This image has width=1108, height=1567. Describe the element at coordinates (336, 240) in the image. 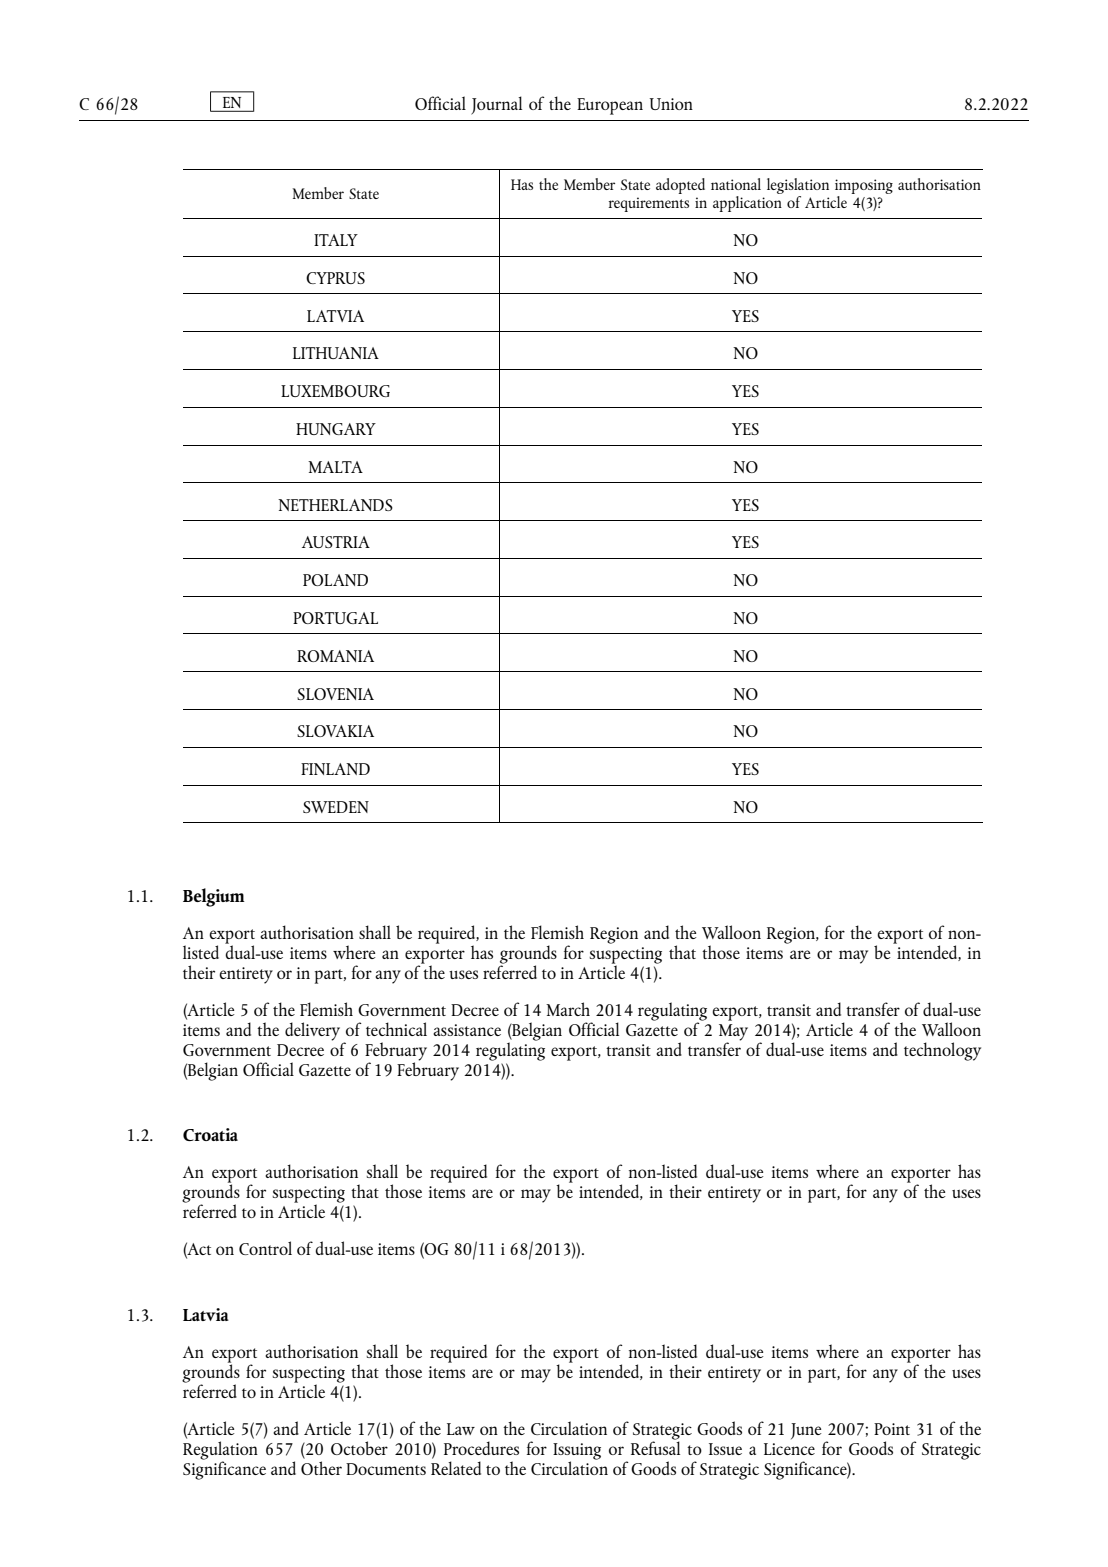

I see `ITALY` at that location.
